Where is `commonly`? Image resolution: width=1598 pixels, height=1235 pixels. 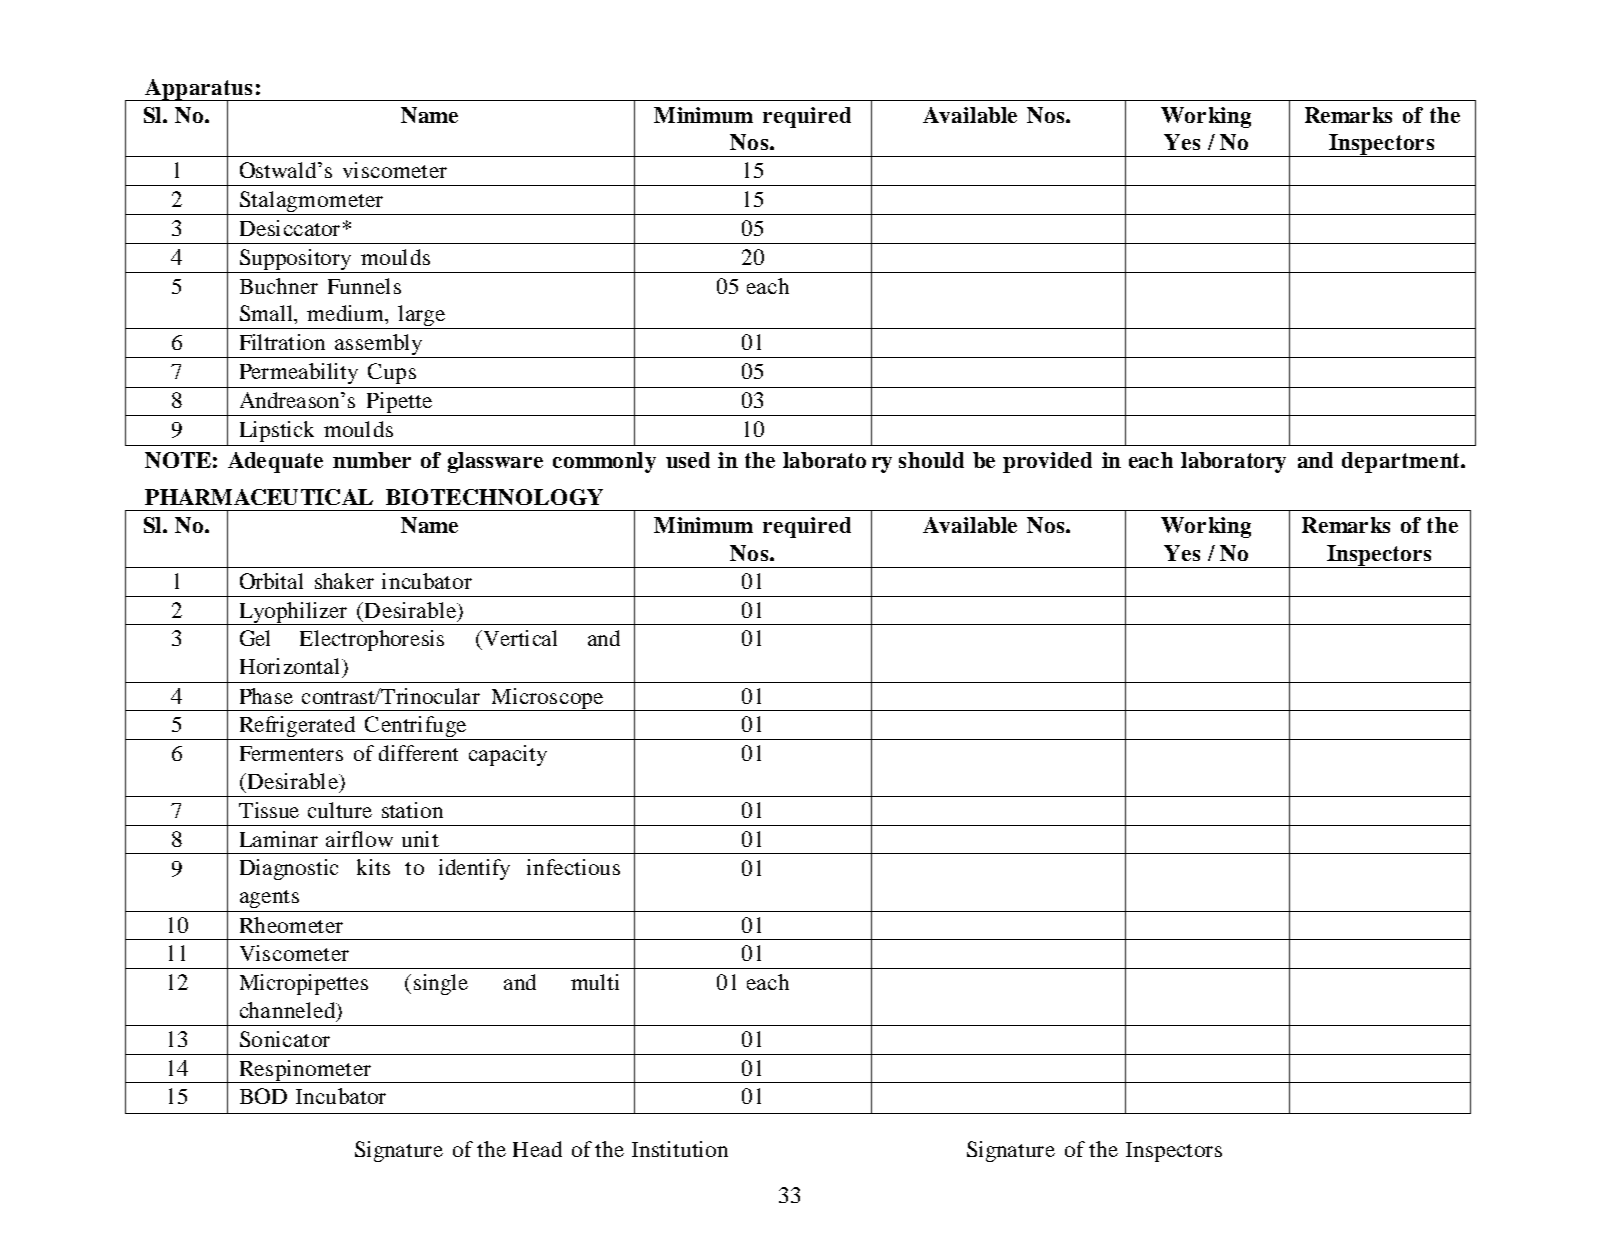 commonly is located at coordinates (604, 462).
